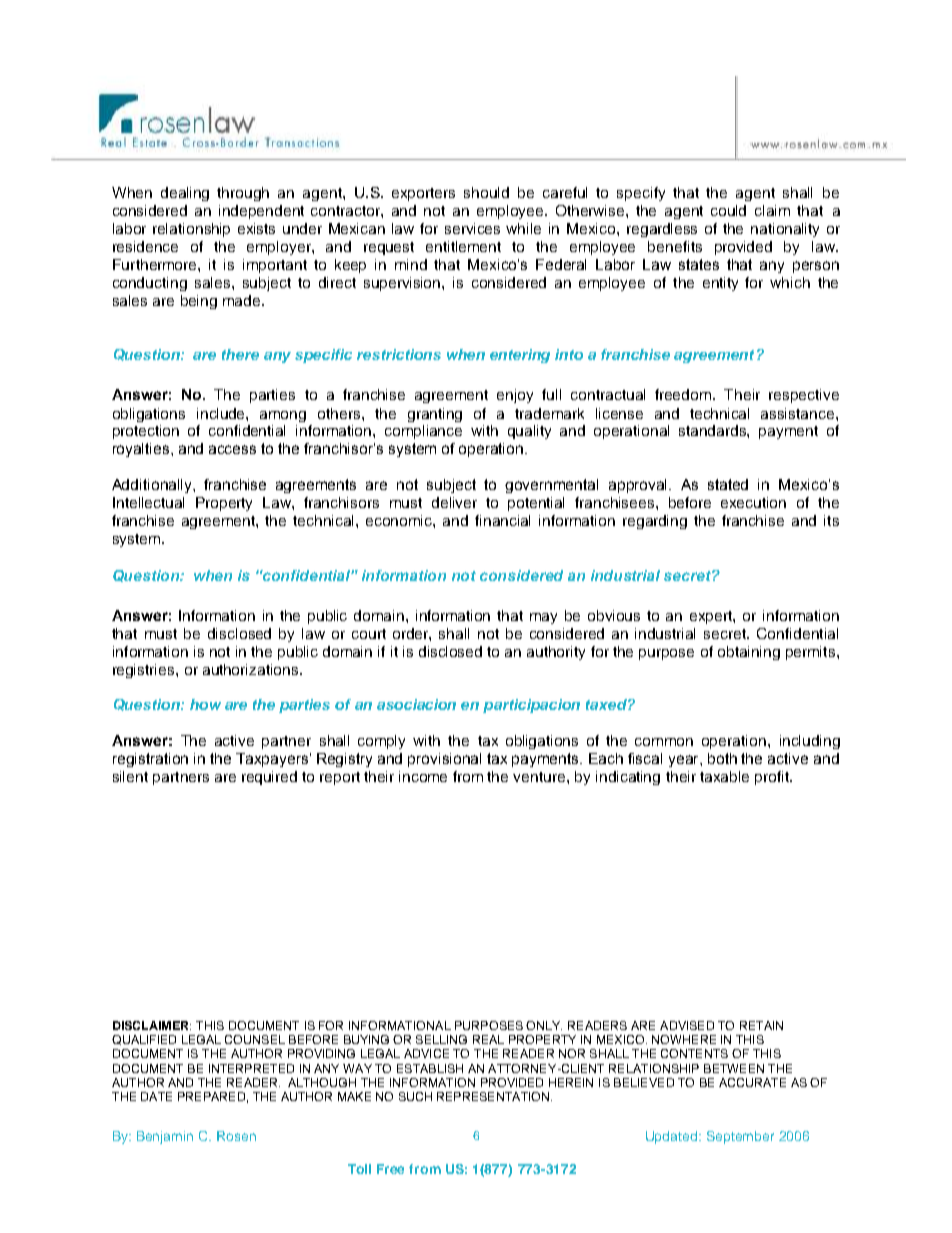 This screenshot has height=1233, width=952. What do you see at coordinates (472, 228) in the screenshot?
I see `services` at bounding box center [472, 228].
